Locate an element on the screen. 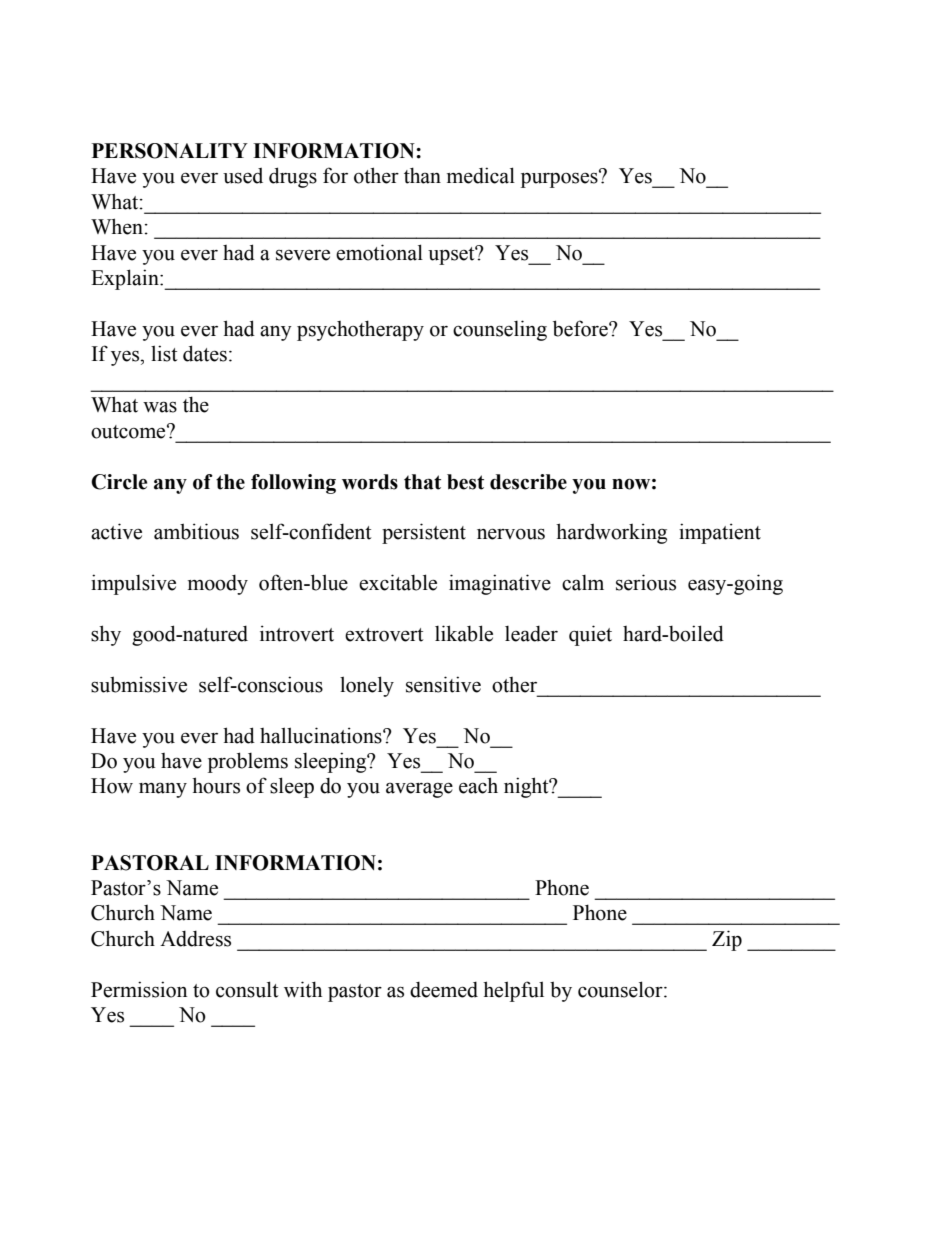 This screenshot has height=1233, width=952. Address is located at coordinates (195, 939).
